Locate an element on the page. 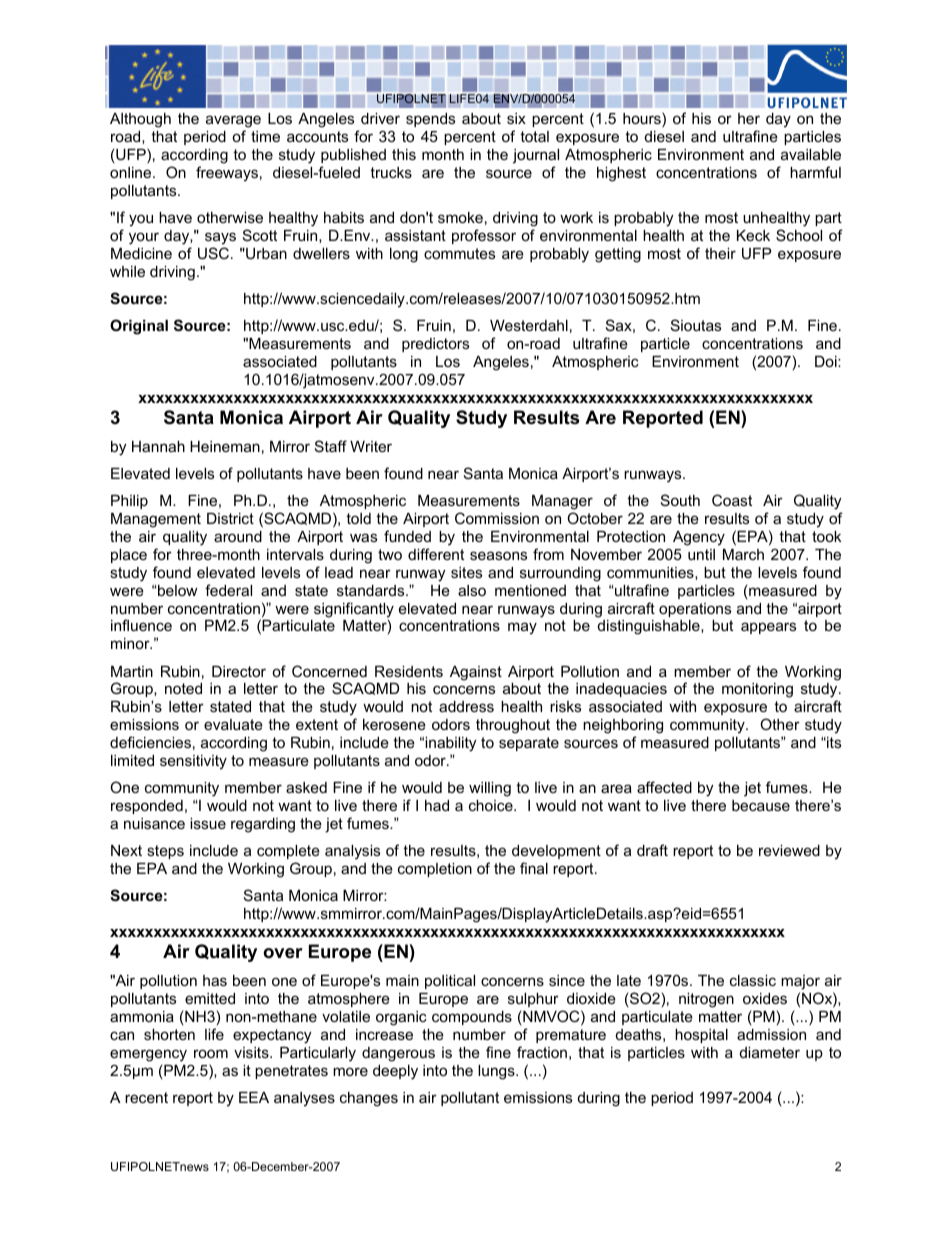 The image size is (952, 1233). diameter is located at coordinates (770, 1052).
